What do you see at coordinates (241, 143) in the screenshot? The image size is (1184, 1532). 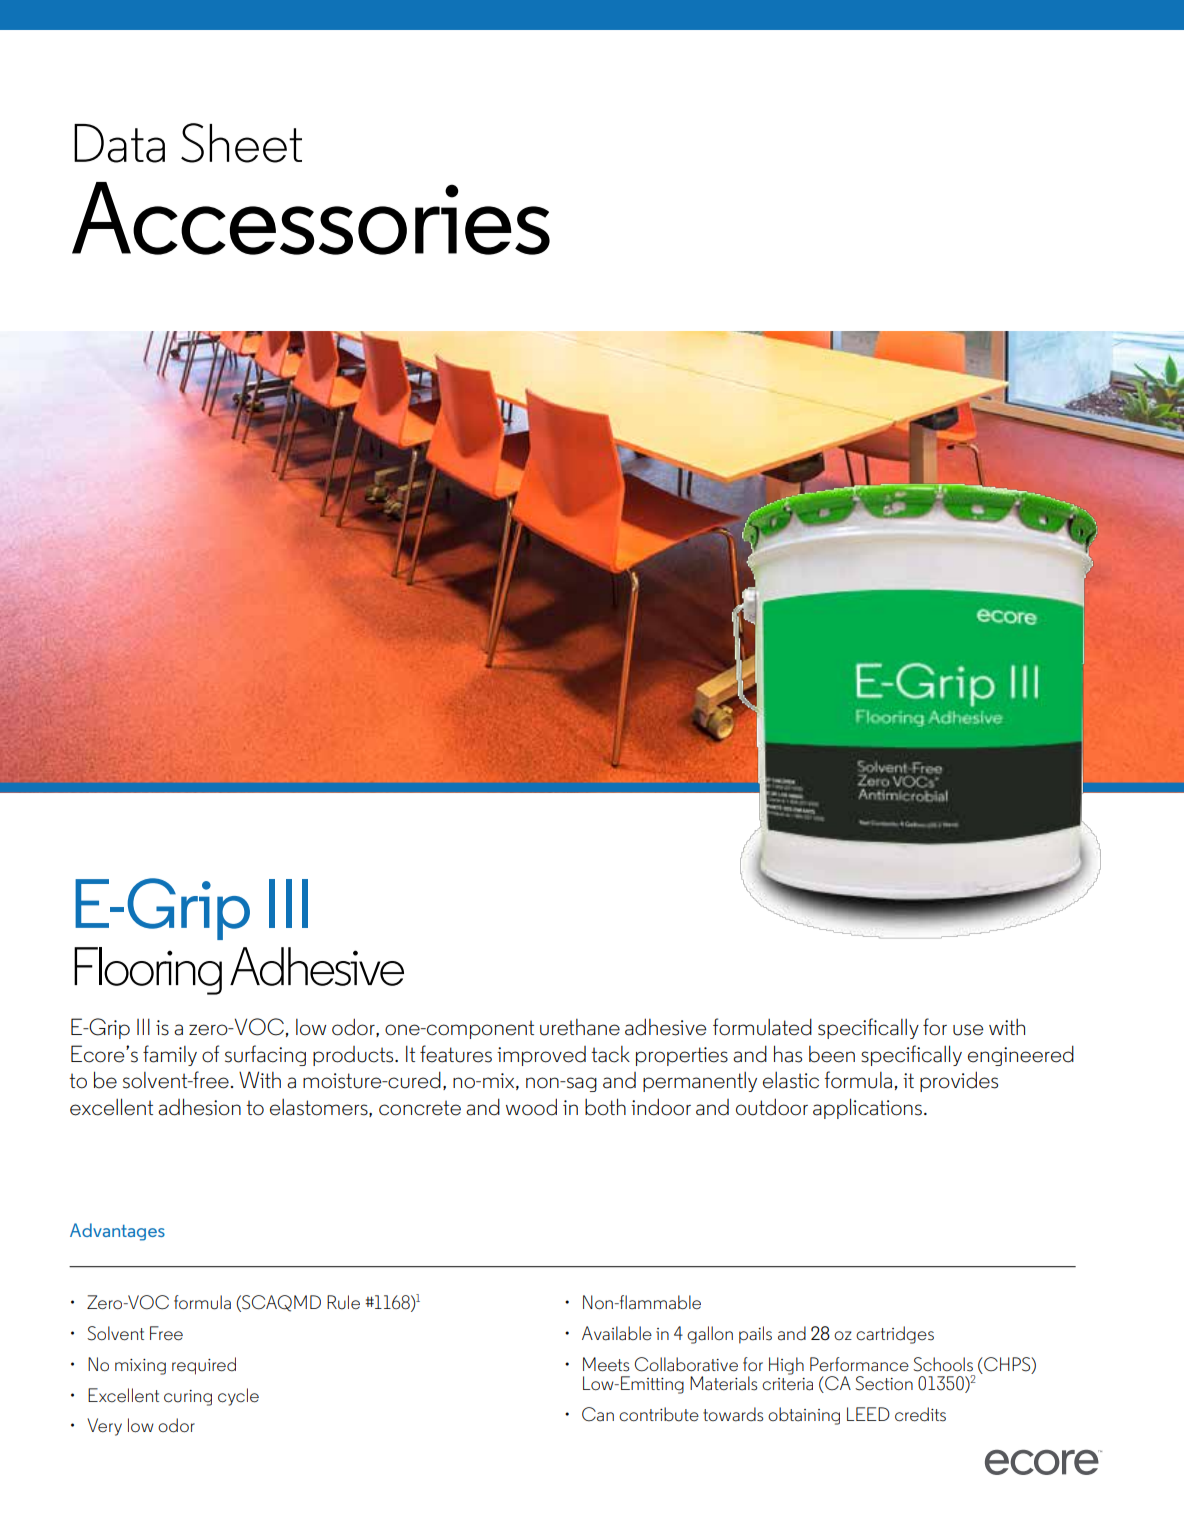 I see `Sheet` at bounding box center [241, 143].
